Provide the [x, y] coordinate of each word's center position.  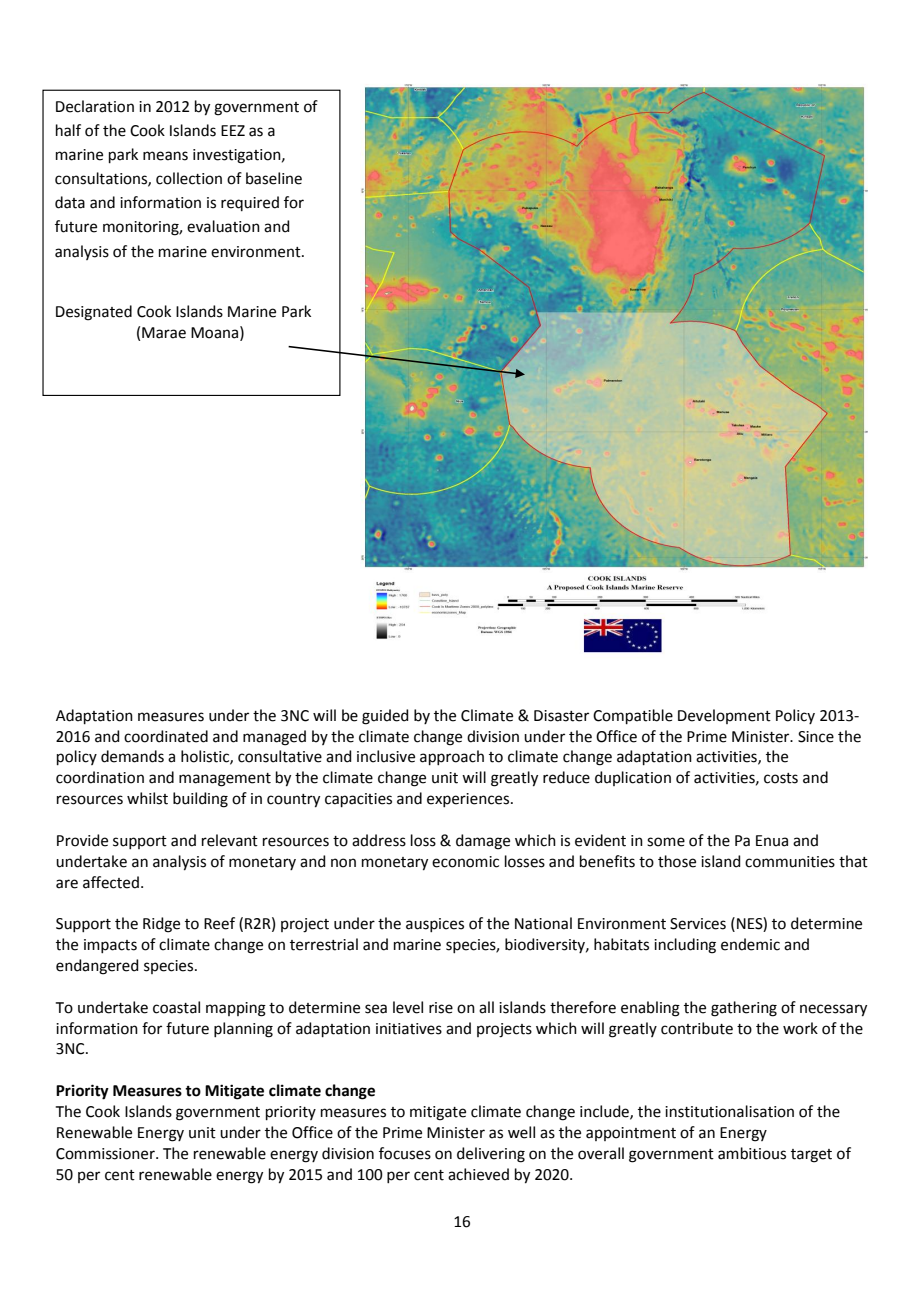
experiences [468, 800]
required [250, 203]
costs [781, 778]
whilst [147, 798]
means [165, 156]
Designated [94, 313]
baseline [274, 178]
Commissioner [106, 1154]
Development [724, 716]
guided [385, 717]
